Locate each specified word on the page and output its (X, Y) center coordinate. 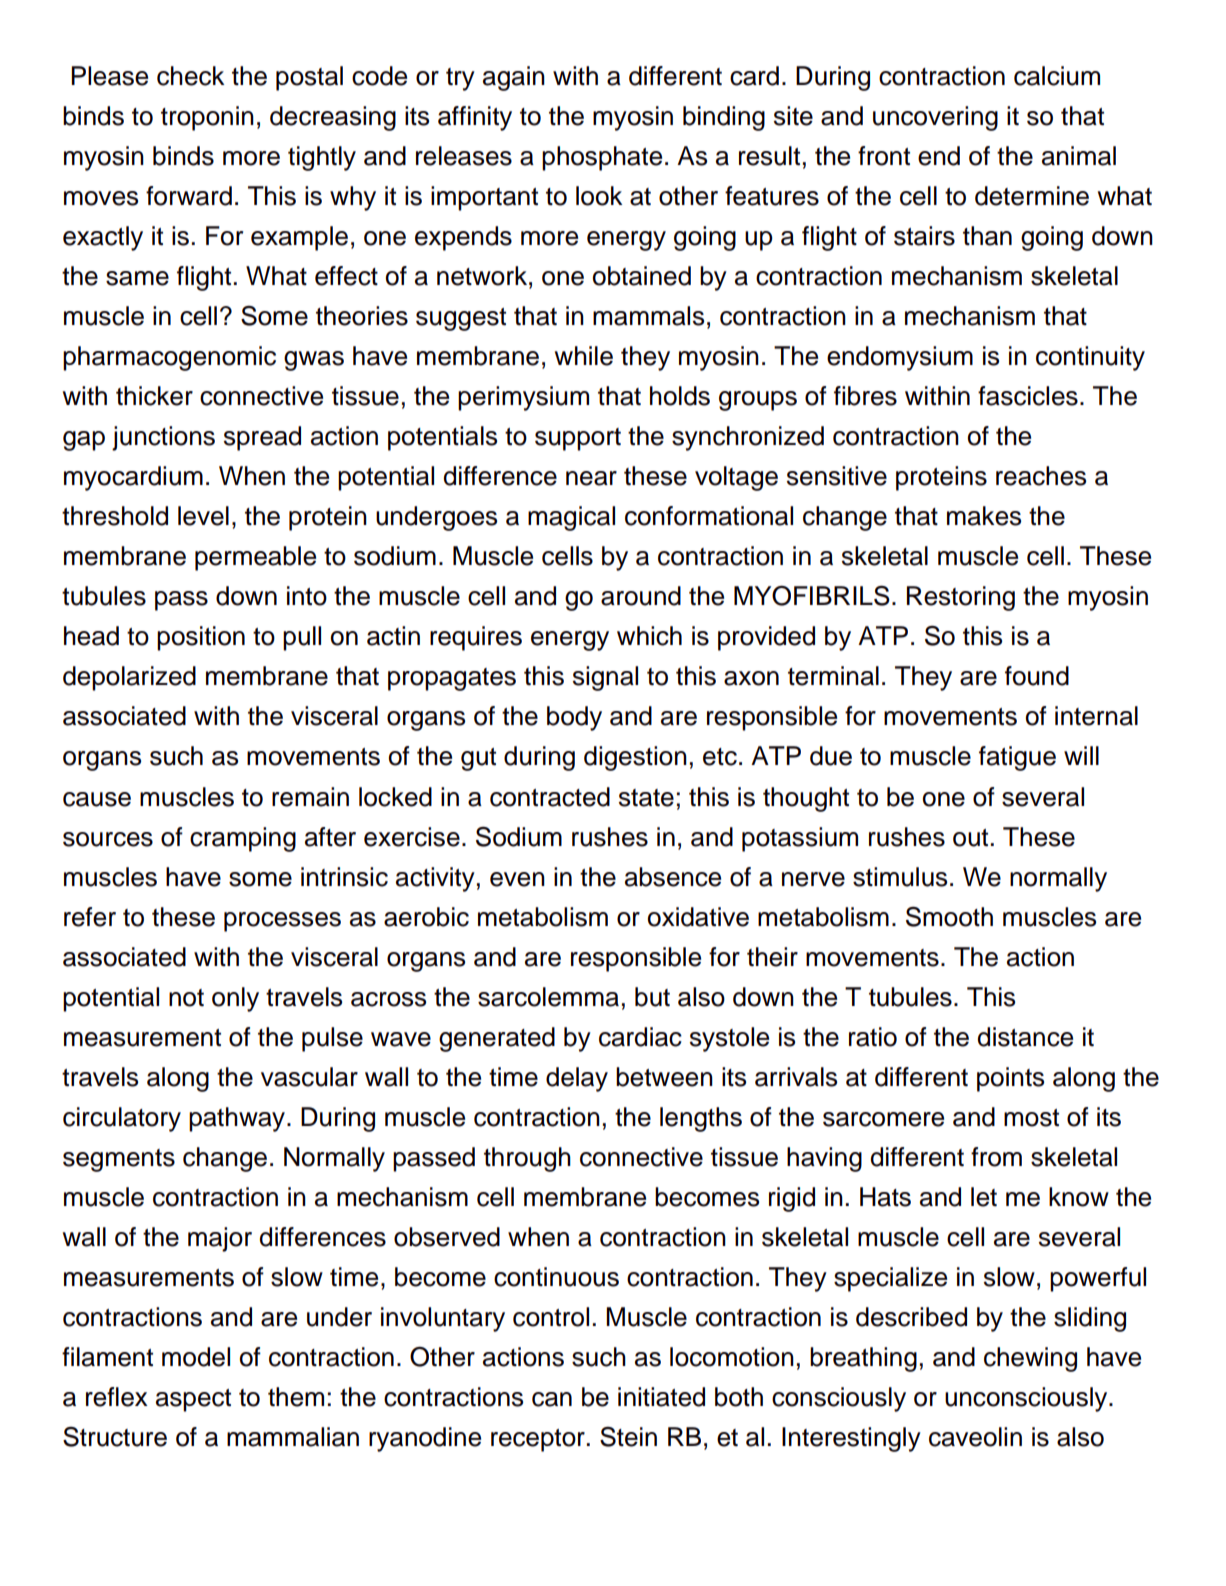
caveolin (975, 1437)
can (552, 1399)
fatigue (1017, 758)
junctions (163, 438)
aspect (193, 1400)
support (578, 439)
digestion (635, 758)
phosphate (602, 158)
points (1010, 1079)
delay (577, 1079)
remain (310, 797)
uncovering (935, 118)
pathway (238, 1119)
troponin (207, 118)
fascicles (1028, 396)
